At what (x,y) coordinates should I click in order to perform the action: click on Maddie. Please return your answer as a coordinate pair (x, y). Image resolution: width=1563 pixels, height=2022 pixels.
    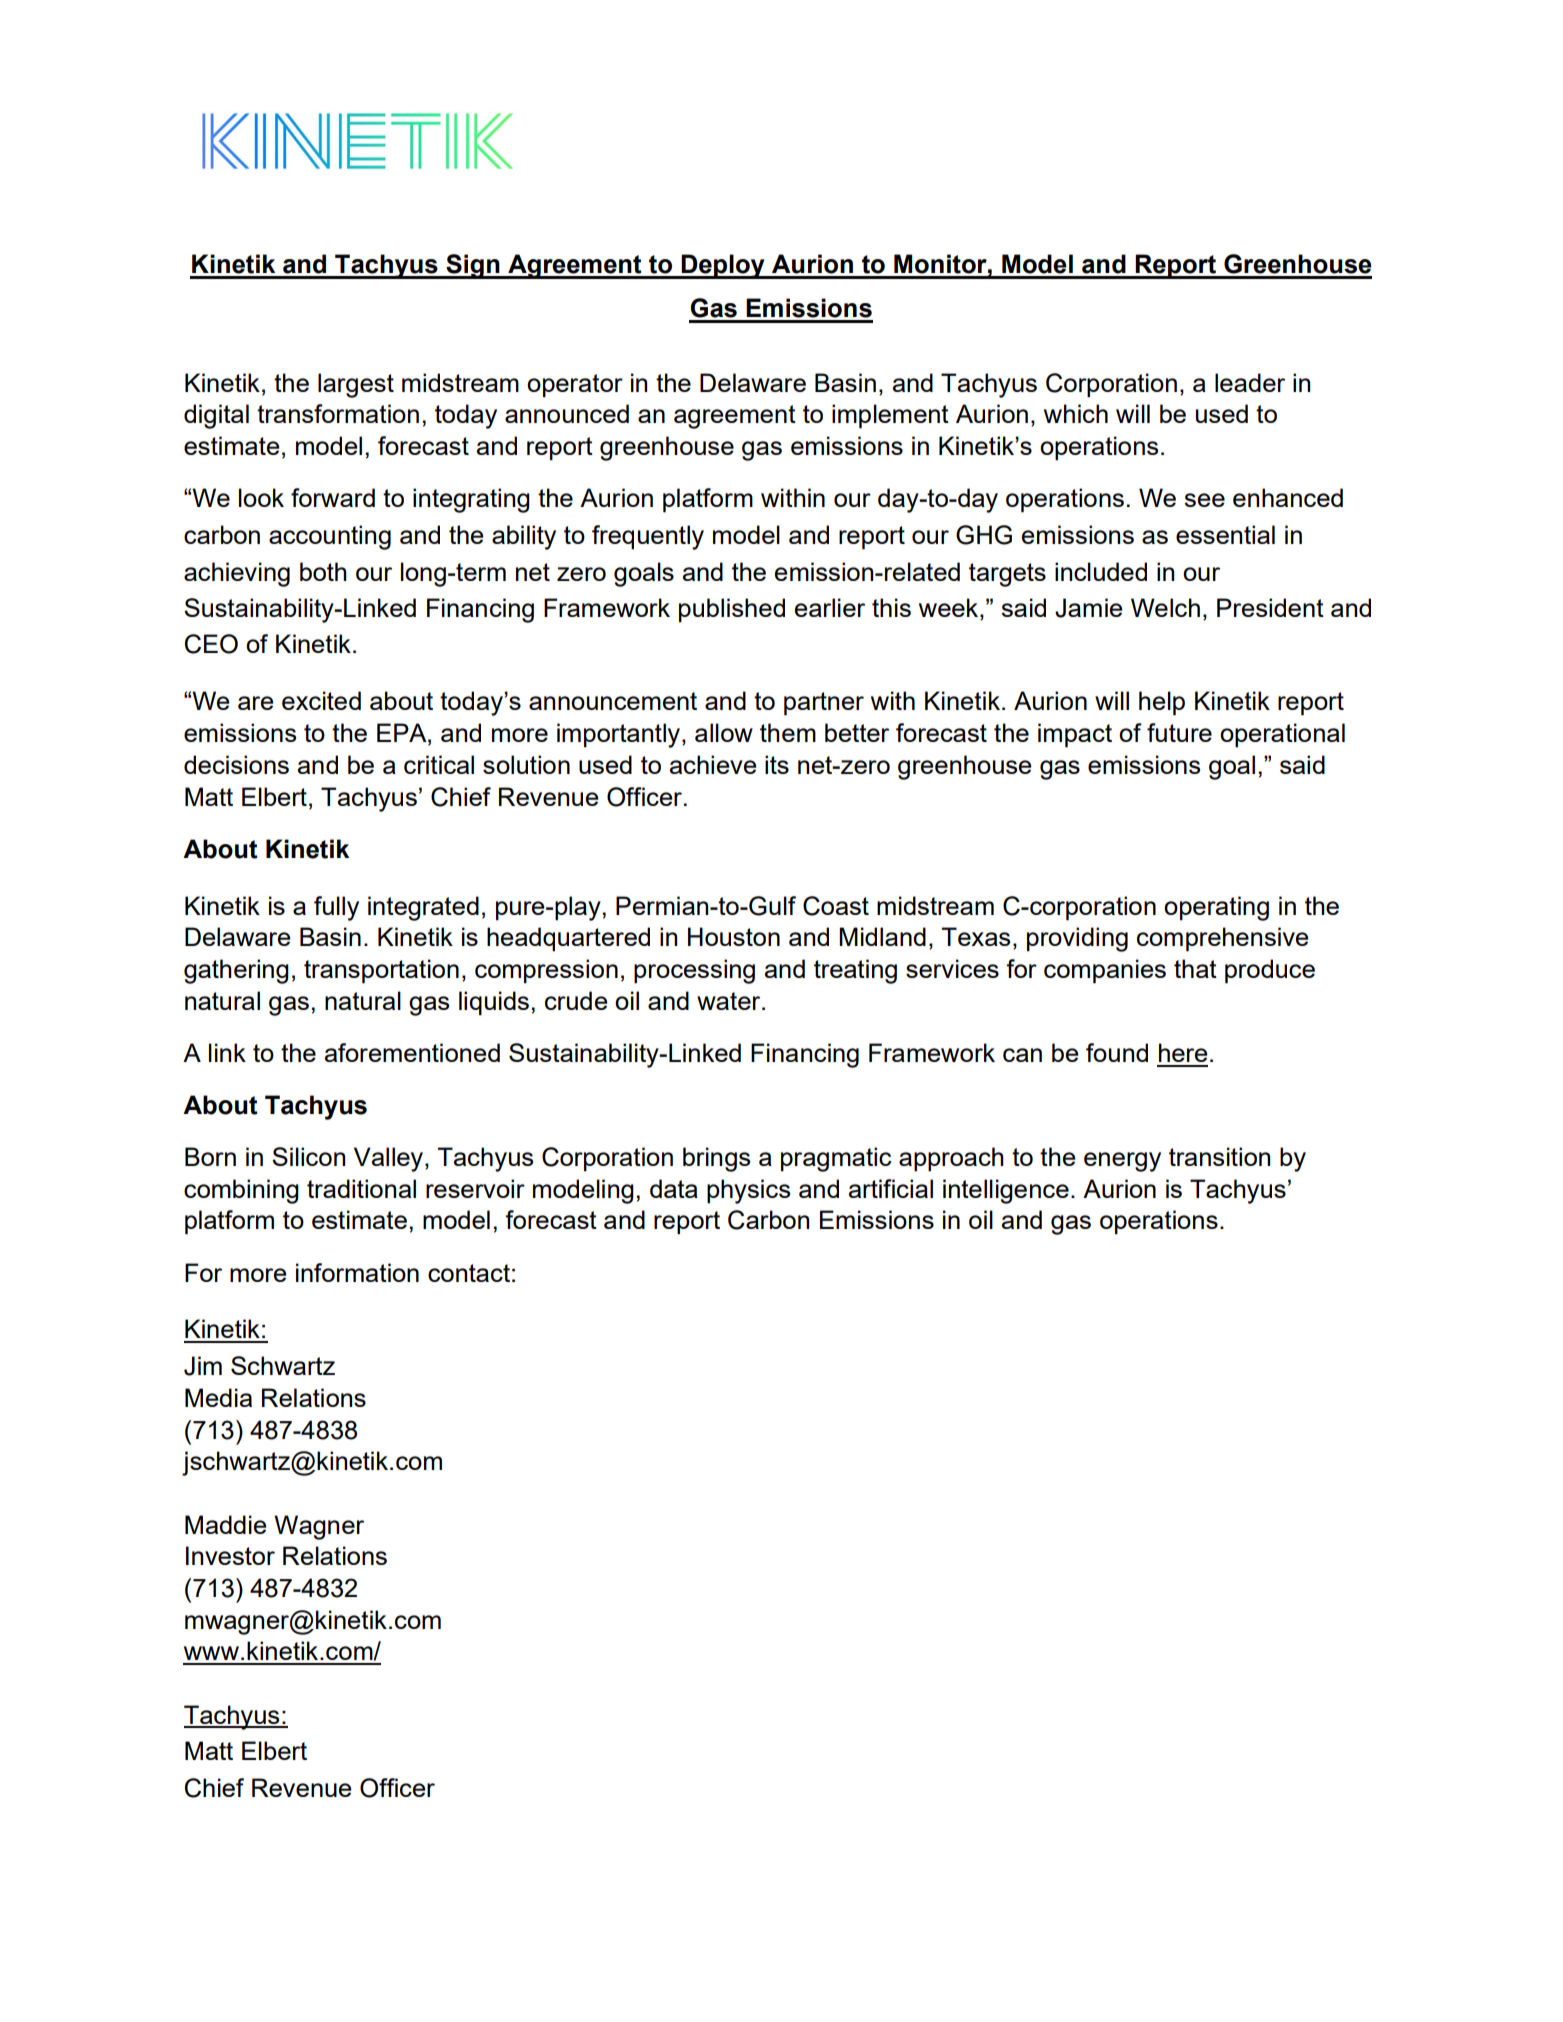
    Looking at the image, I should click on (225, 1524).
